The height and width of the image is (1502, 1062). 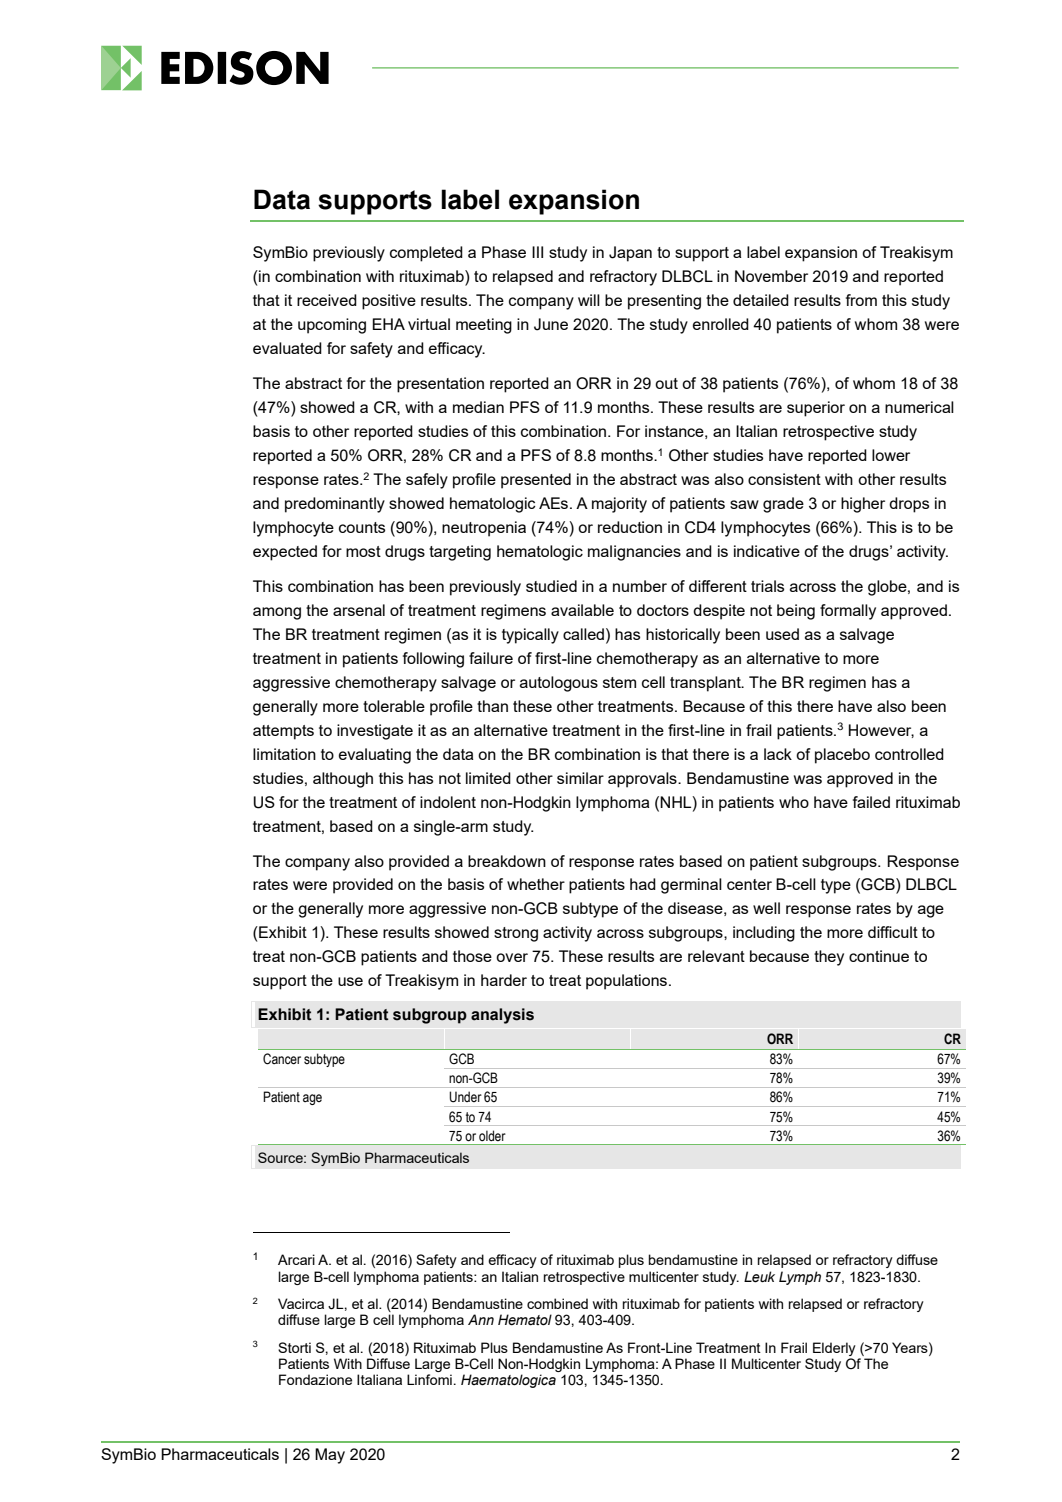 I want to click on will, so click(x=589, y=300).
